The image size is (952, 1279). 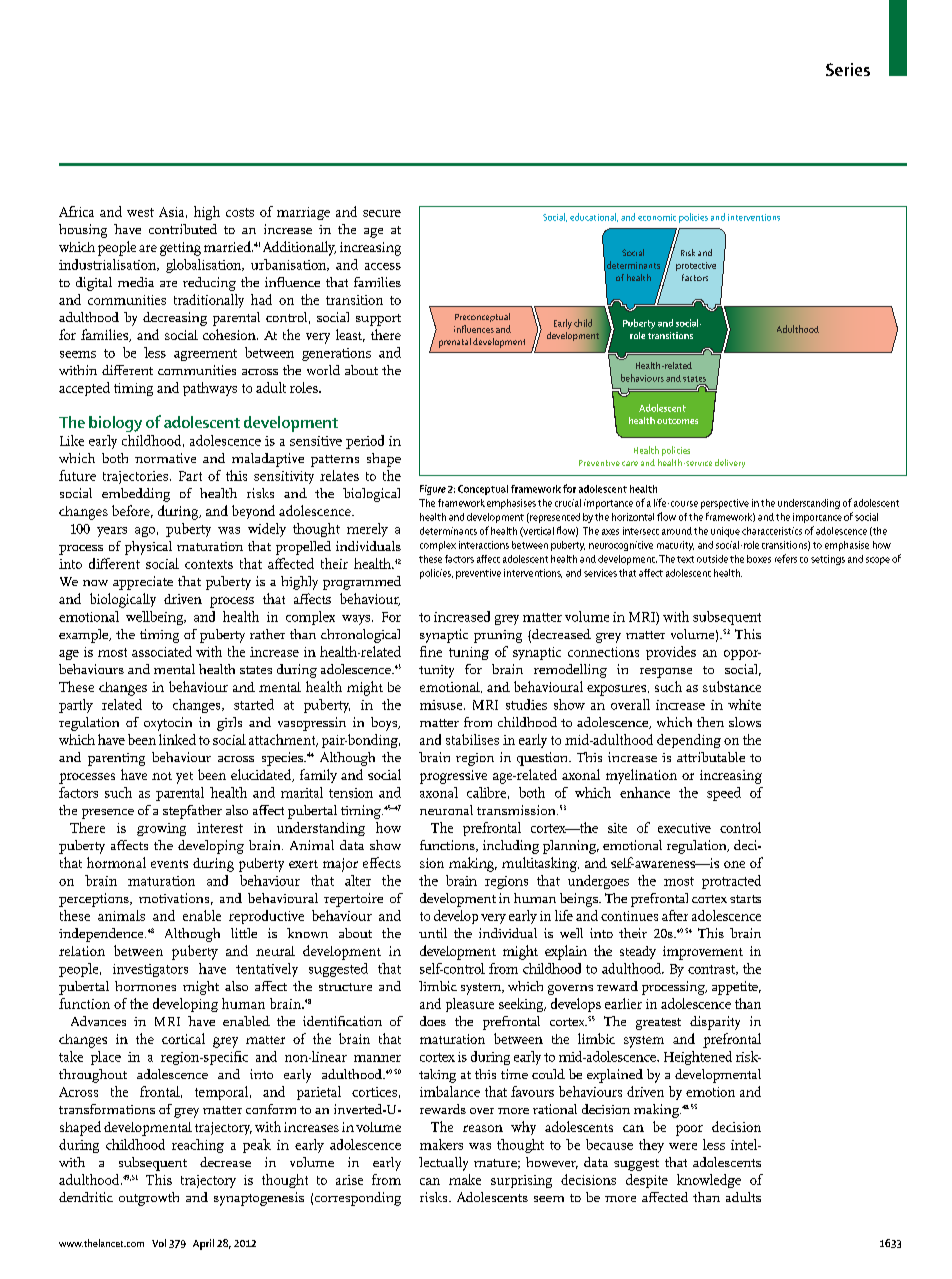 What do you see at coordinates (455, 343) in the screenshot?
I see `prenatal` at bounding box center [455, 343].
